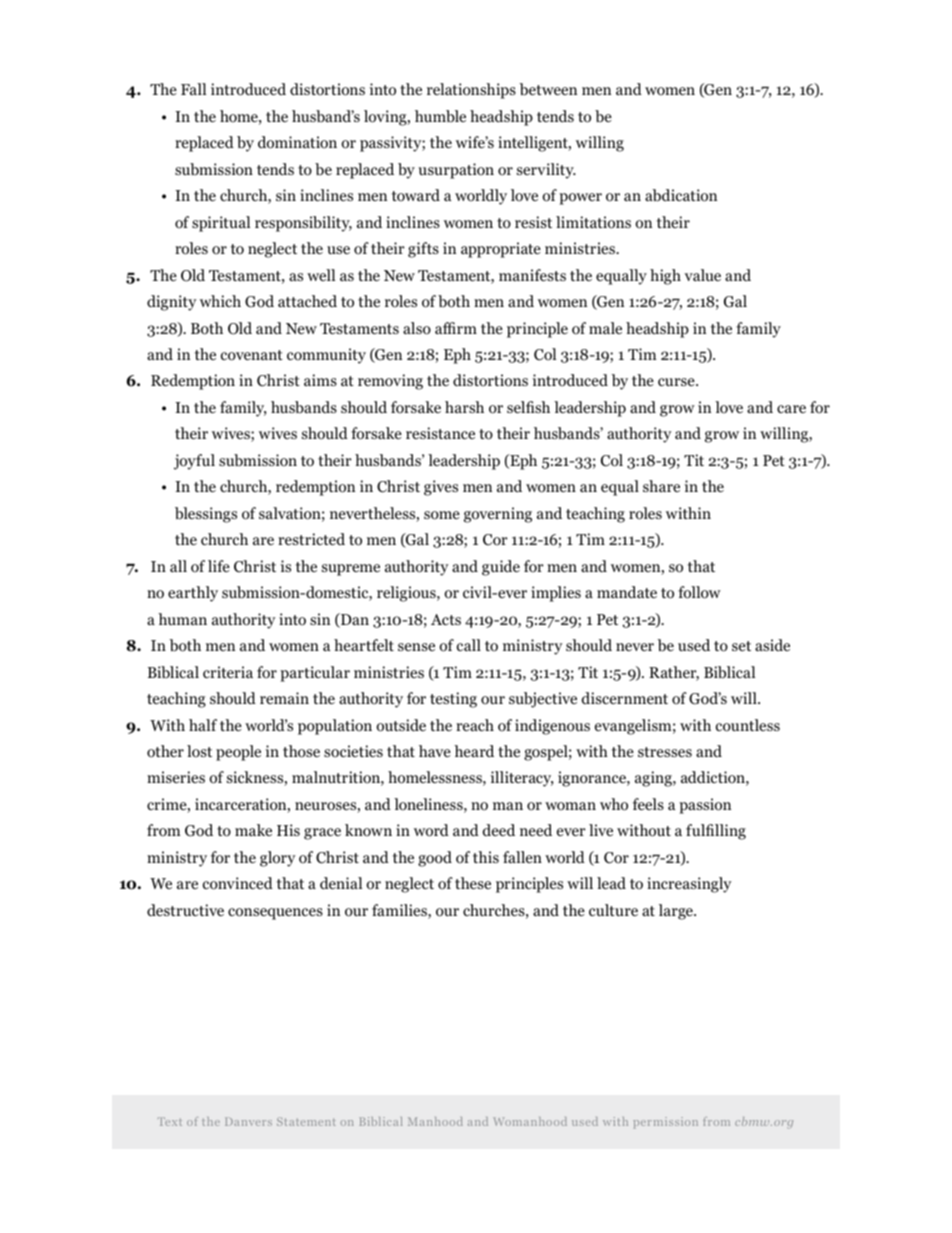 This screenshot has height=1233, width=952. What do you see at coordinates (699, 592) in the screenshot?
I see `follow` at bounding box center [699, 592].
